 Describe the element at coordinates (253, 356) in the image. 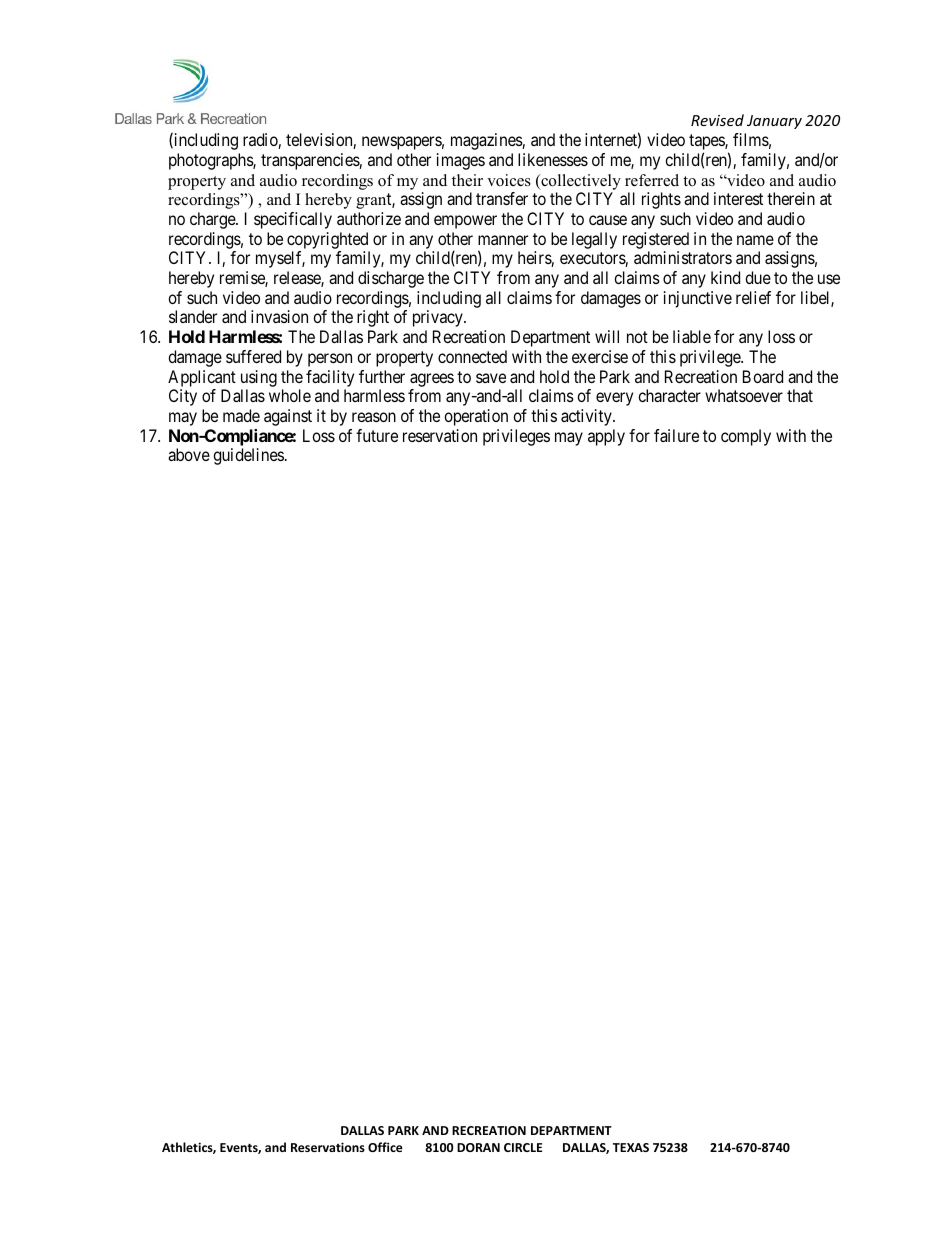

I see `suffered` at that location.
